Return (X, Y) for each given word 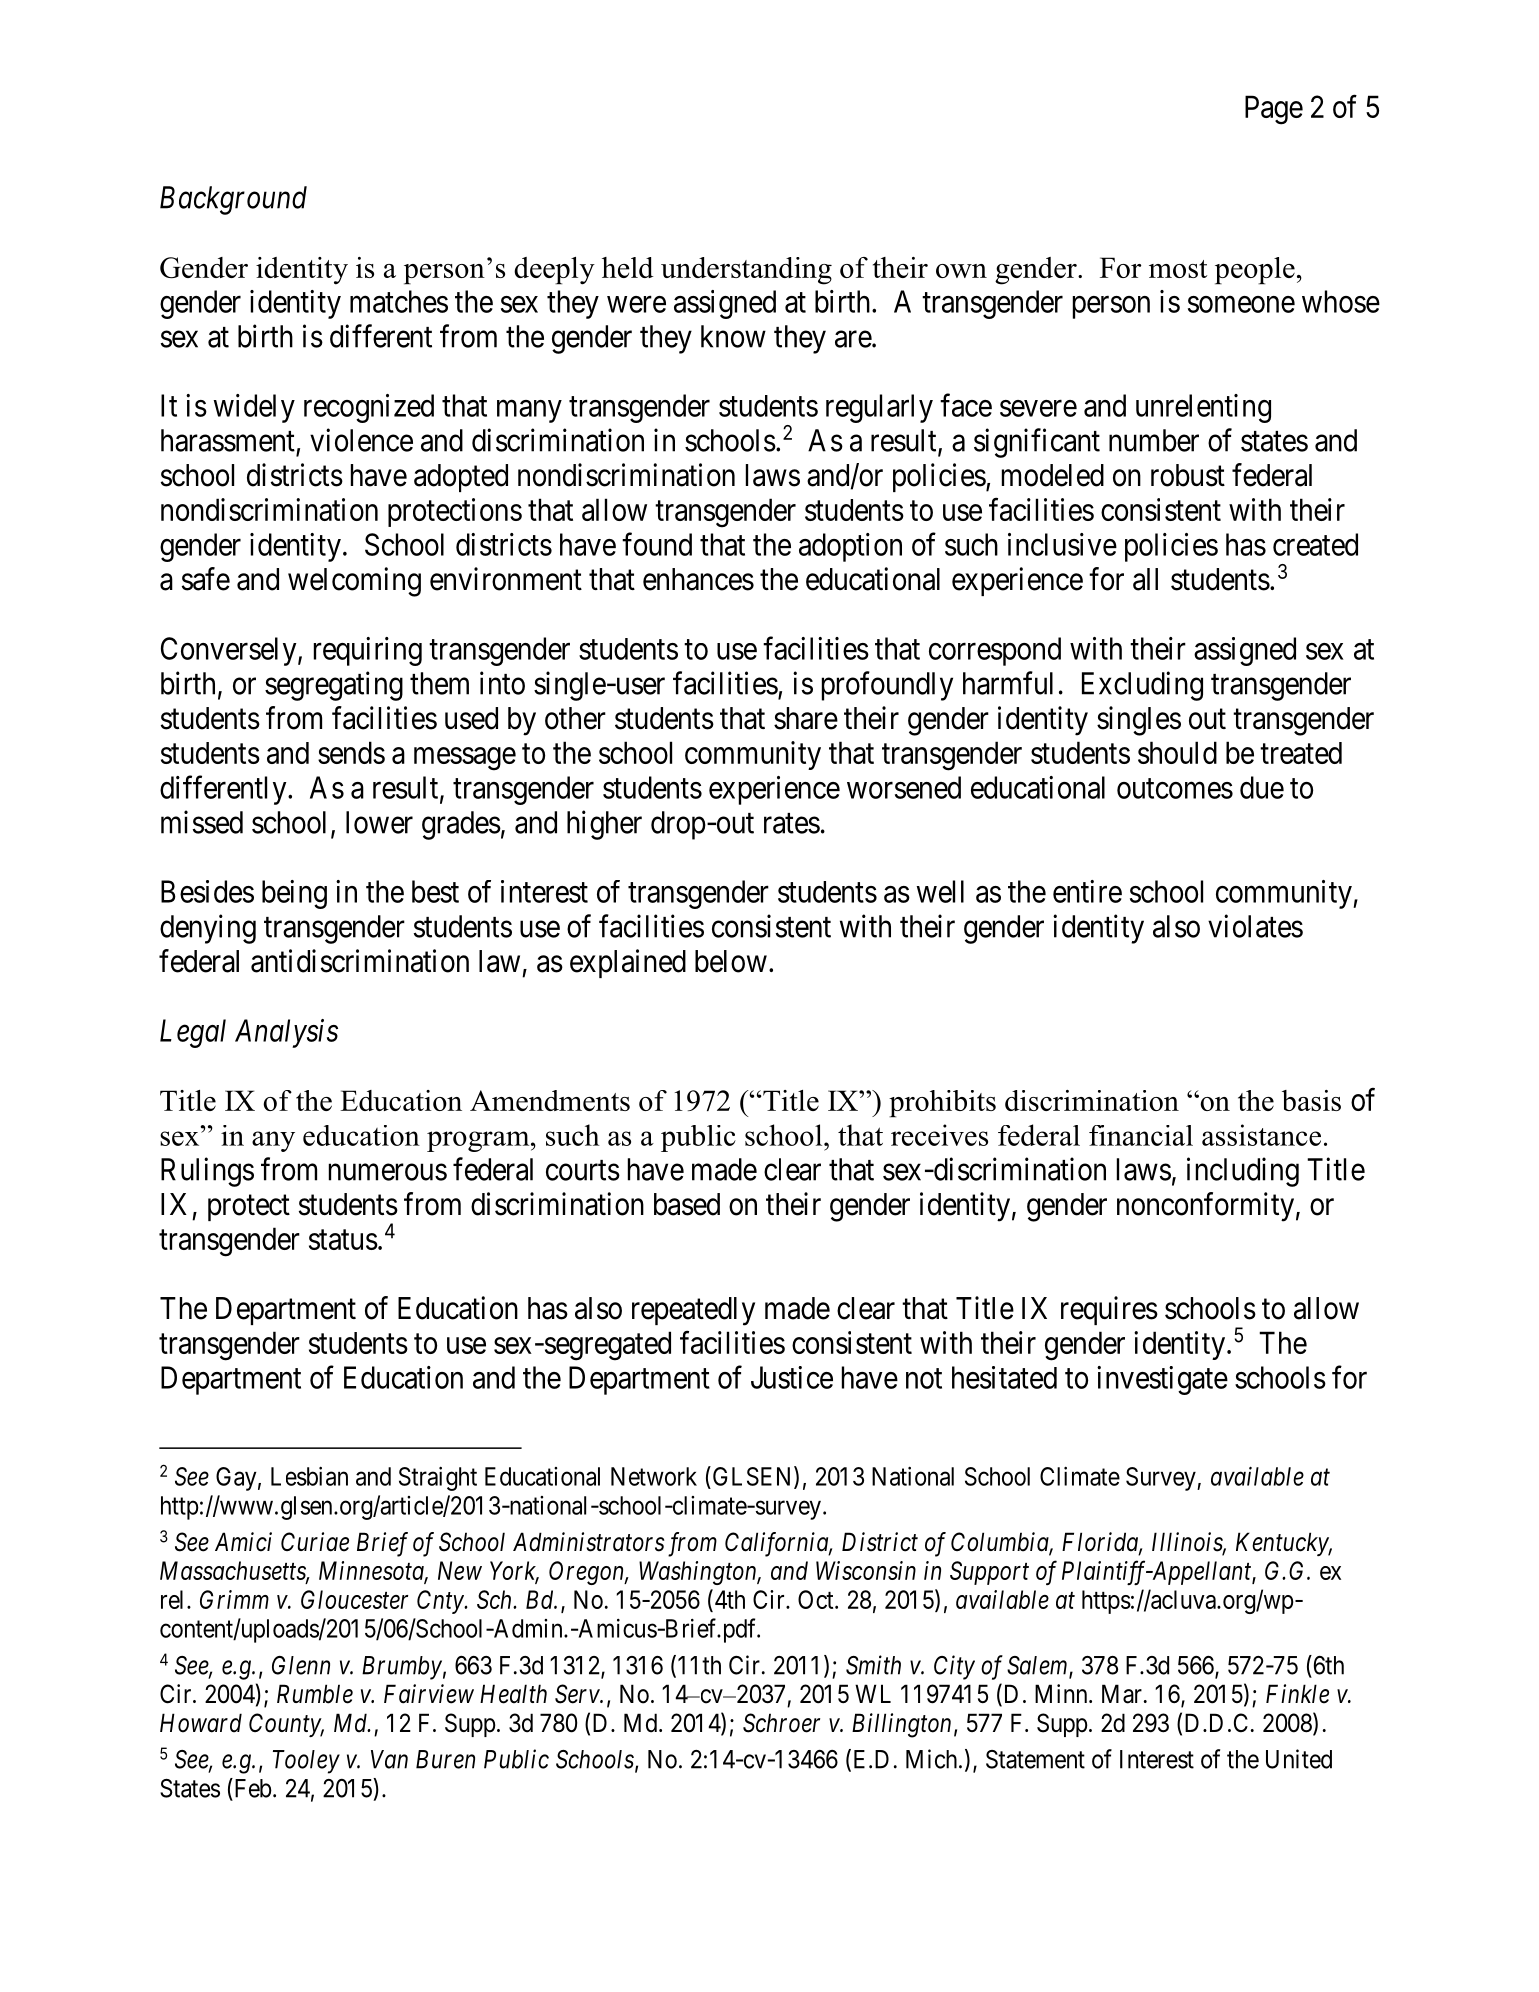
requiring (368, 651)
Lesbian (309, 1476)
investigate (1162, 1380)
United (1299, 1759)
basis (1311, 1100)
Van (389, 1759)
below (731, 961)
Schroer (781, 1723)
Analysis (286, 1033)
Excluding (1142, 686)
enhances (698, 579)
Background (233, 200)
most (1178, 269)
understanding (746, 271)
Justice (792, 1377)
